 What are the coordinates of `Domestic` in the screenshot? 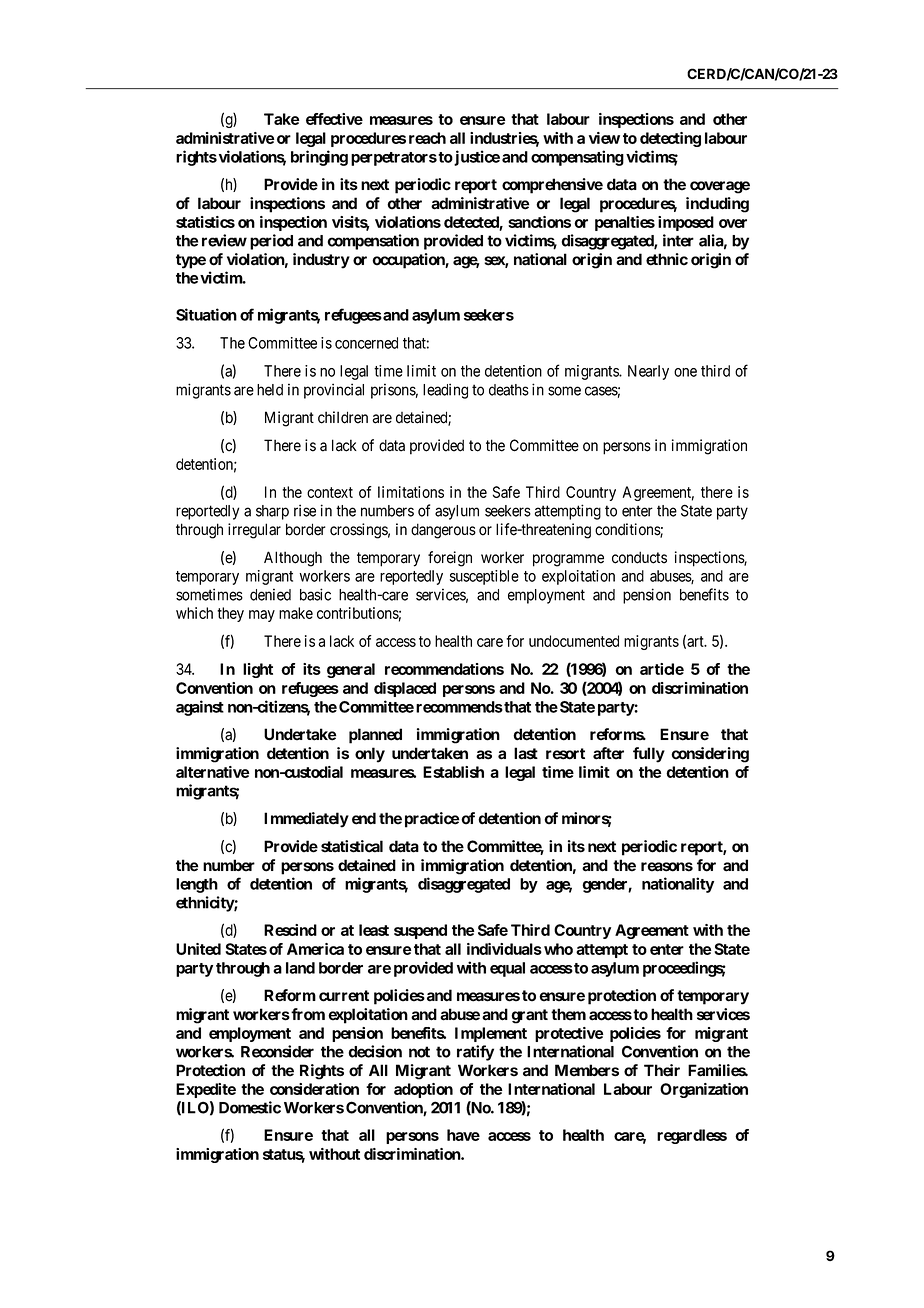 It's located at (250, 1107).
